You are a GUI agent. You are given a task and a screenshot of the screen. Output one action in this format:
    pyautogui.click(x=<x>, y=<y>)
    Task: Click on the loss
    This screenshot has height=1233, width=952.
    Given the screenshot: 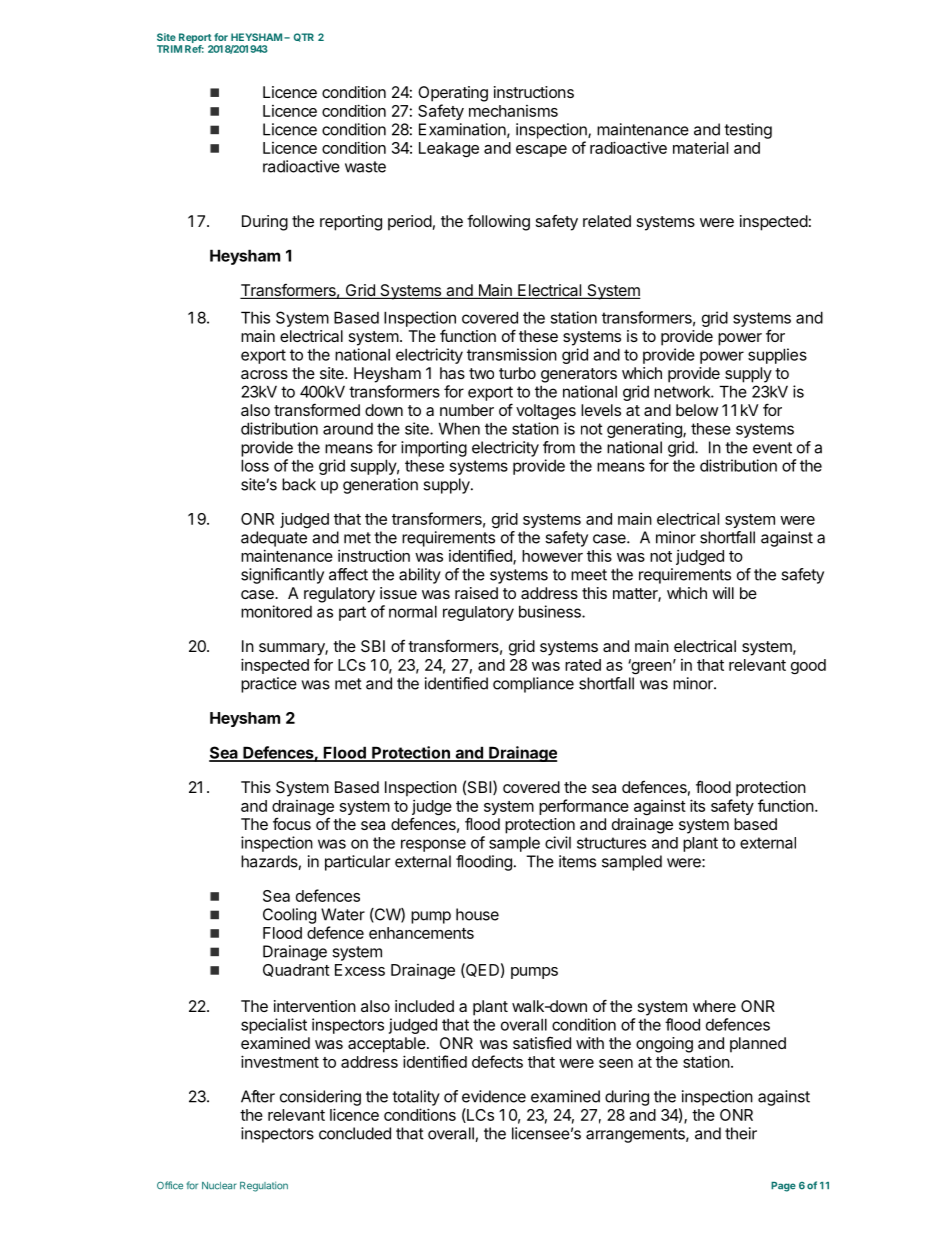 What is the action you would take?
    pyautogui.click(x=255, y=465)
